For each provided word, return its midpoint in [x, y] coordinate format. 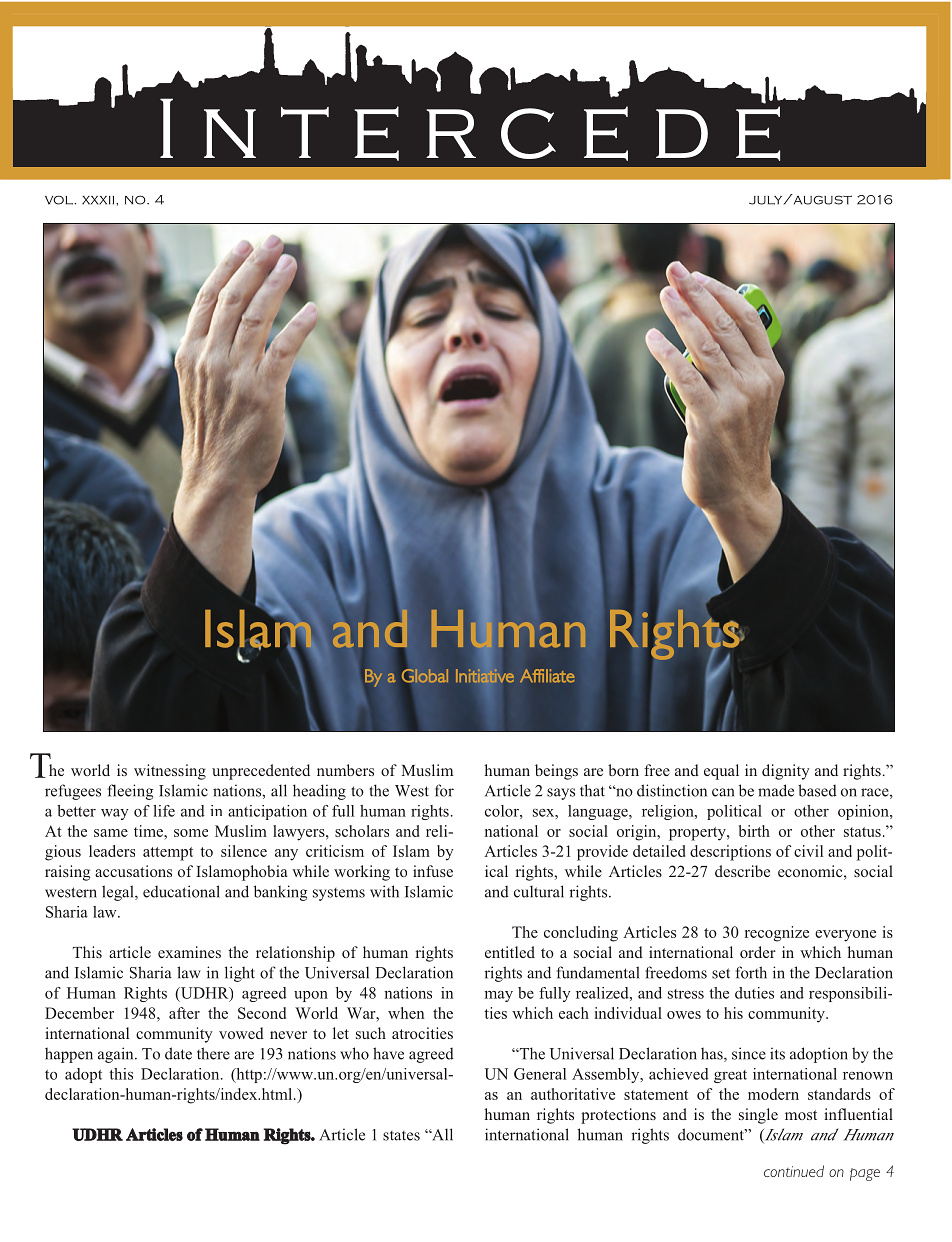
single [758, 1116]
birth [754, 831]
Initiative [485, 676]
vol [60, 200]
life [164, 811]
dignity [786, 772]
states [401, 1136]
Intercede [471, 128]
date [178, 1053]
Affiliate [547, 676]
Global [425, 675]
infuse [433, 871]
